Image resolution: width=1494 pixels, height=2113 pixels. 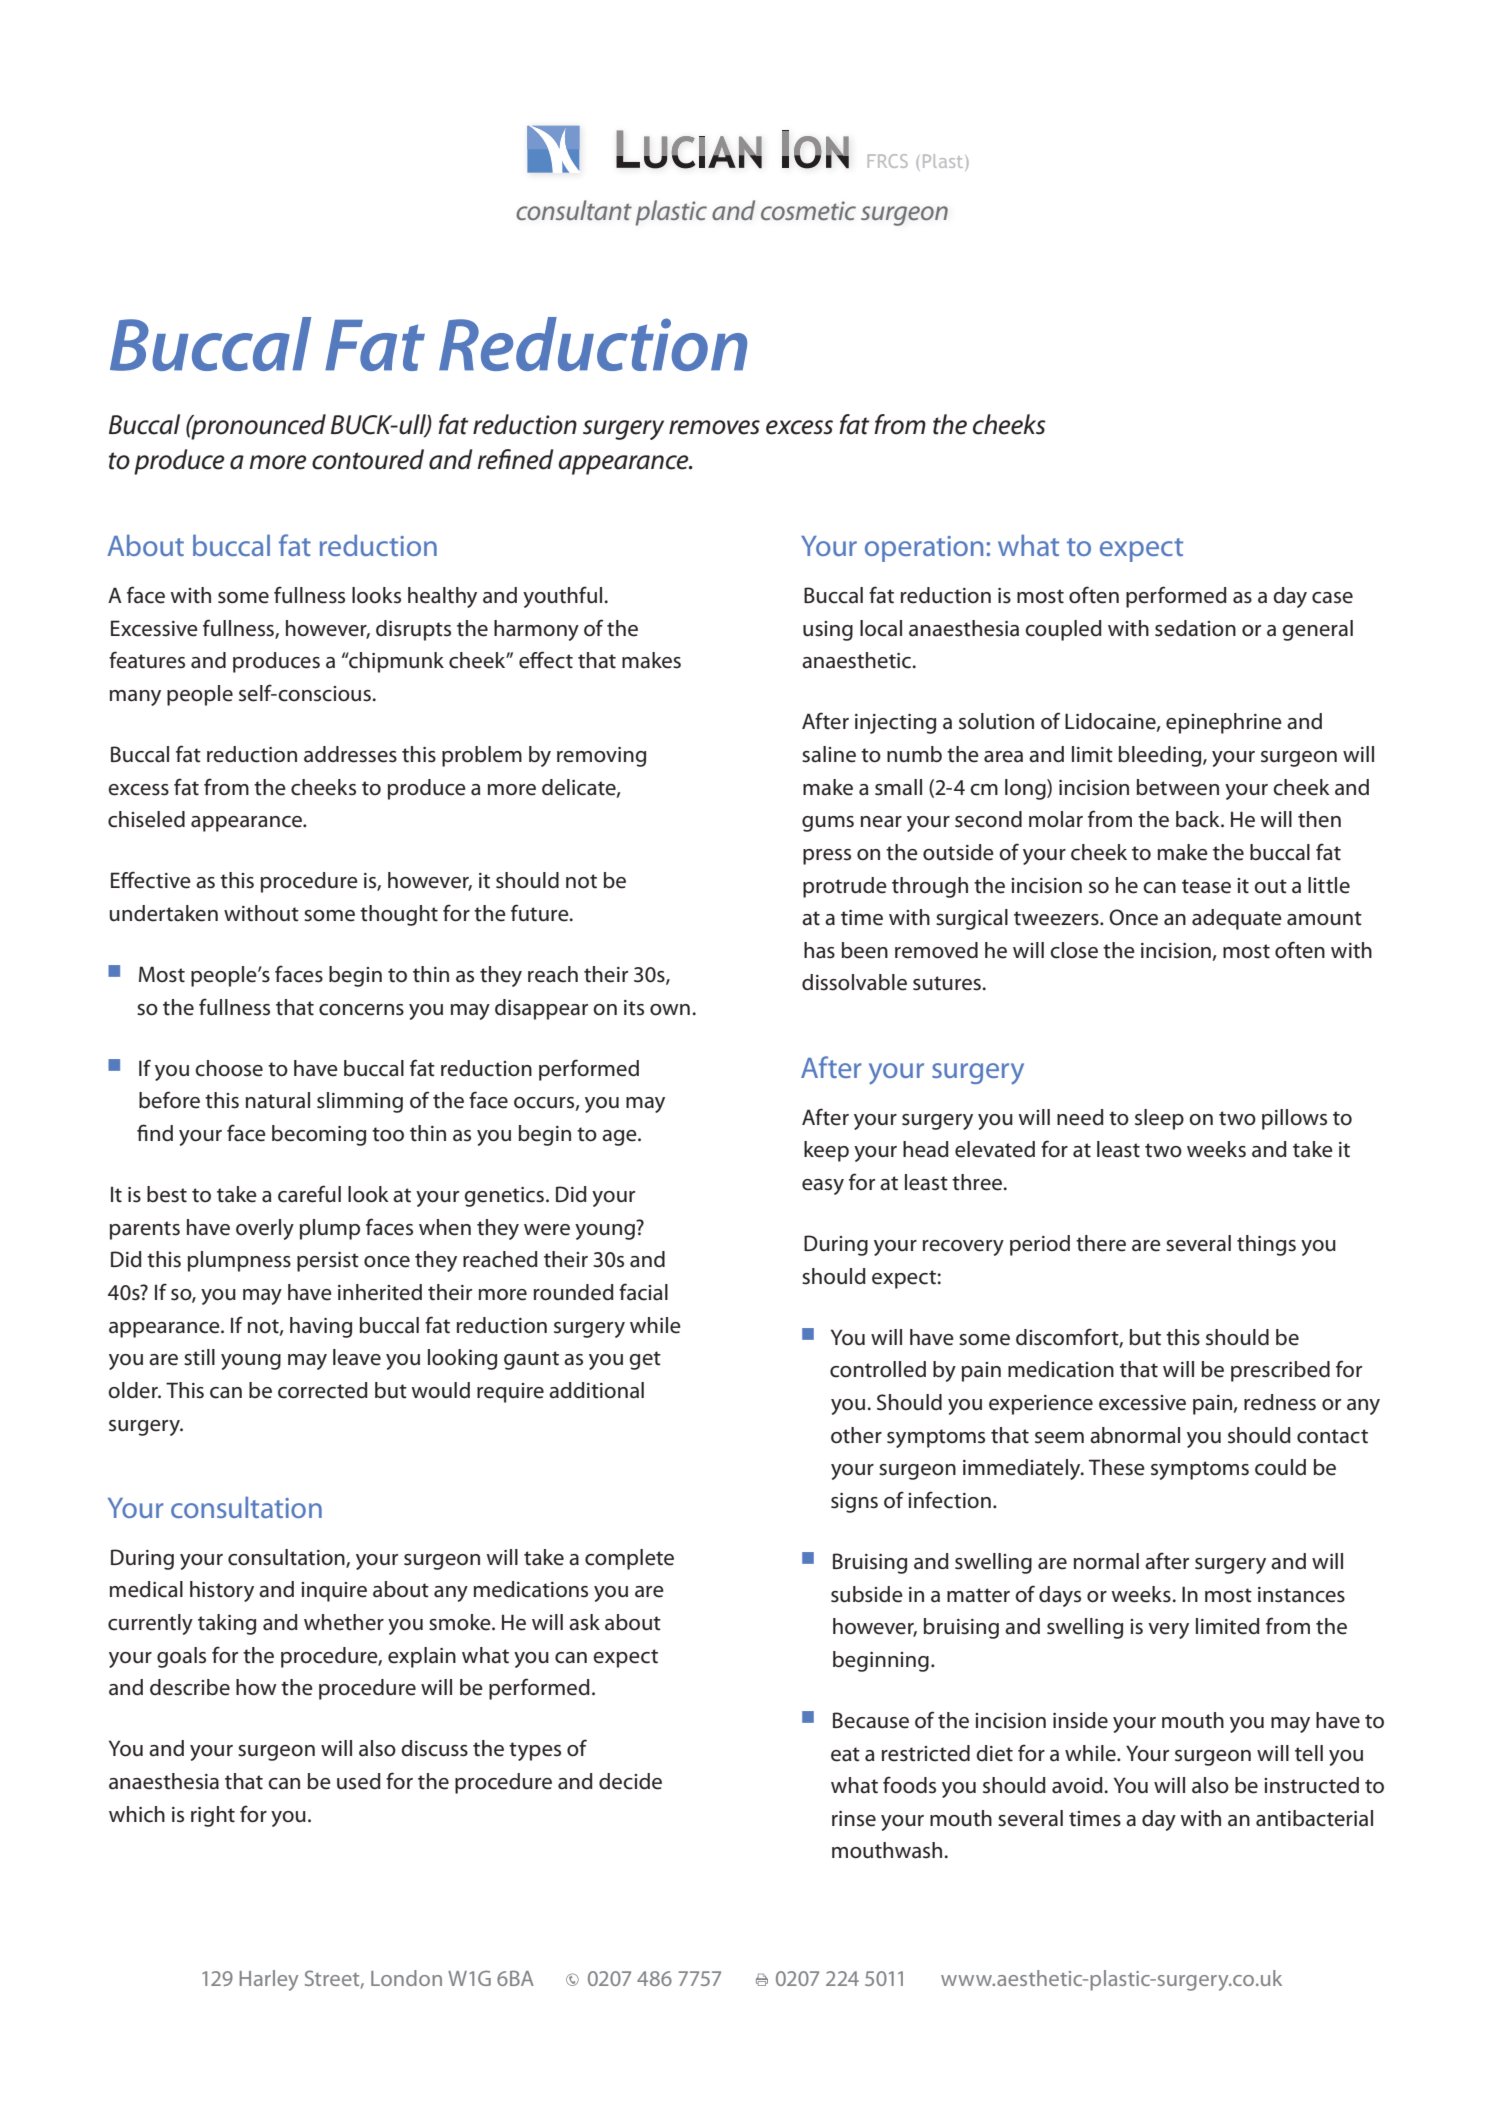 I want to click on sedation, so click(x=1195, y=628).
